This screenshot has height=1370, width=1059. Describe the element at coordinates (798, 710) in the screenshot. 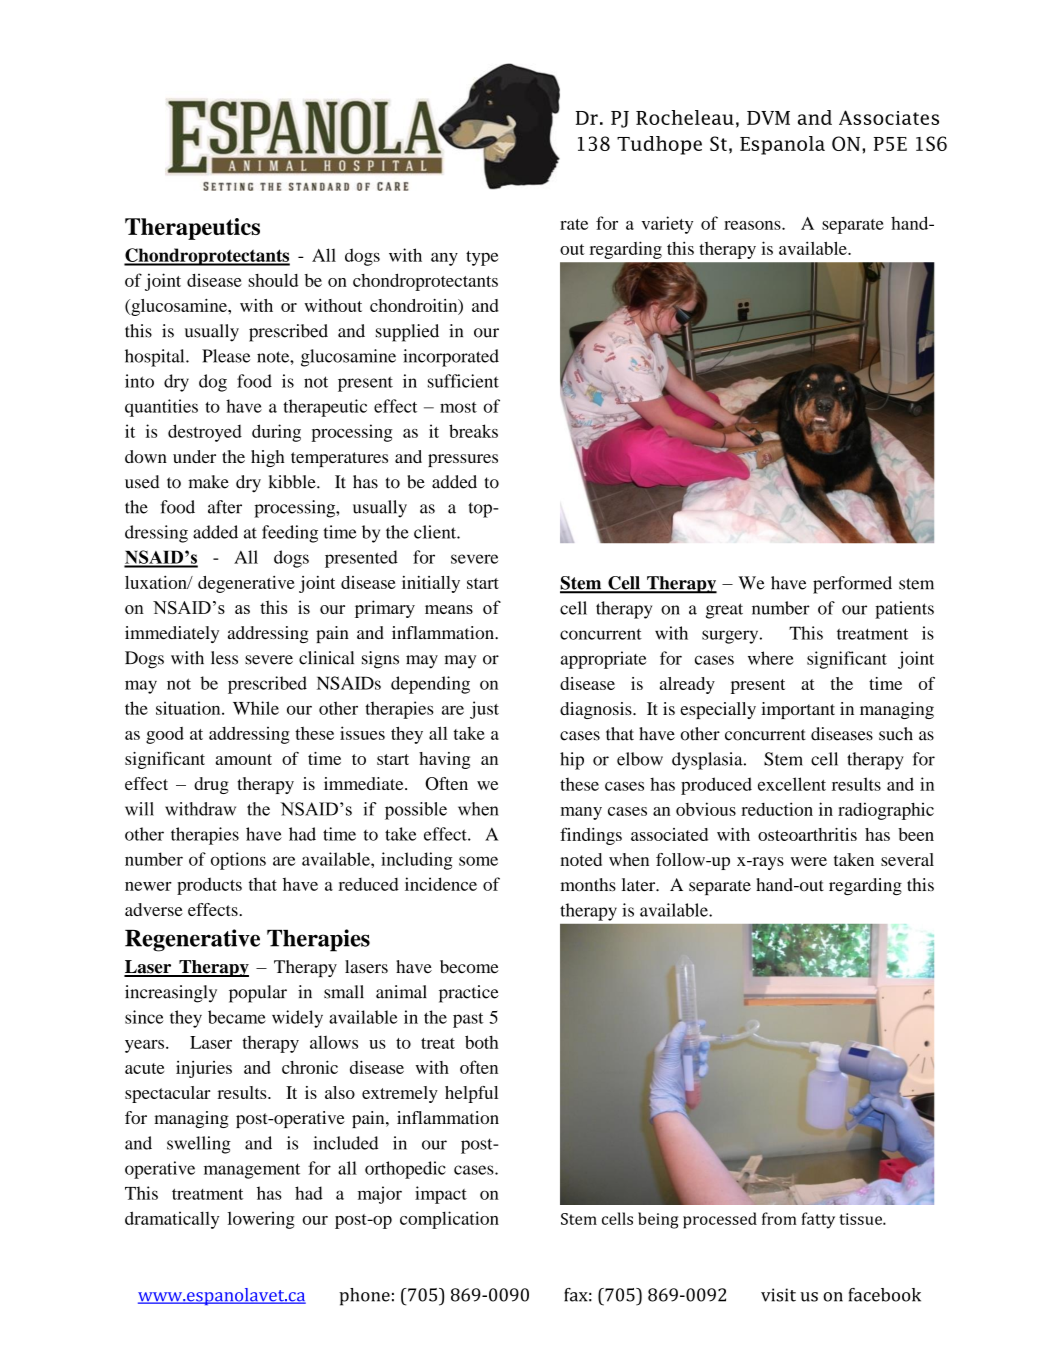

I see `important` at that location.
